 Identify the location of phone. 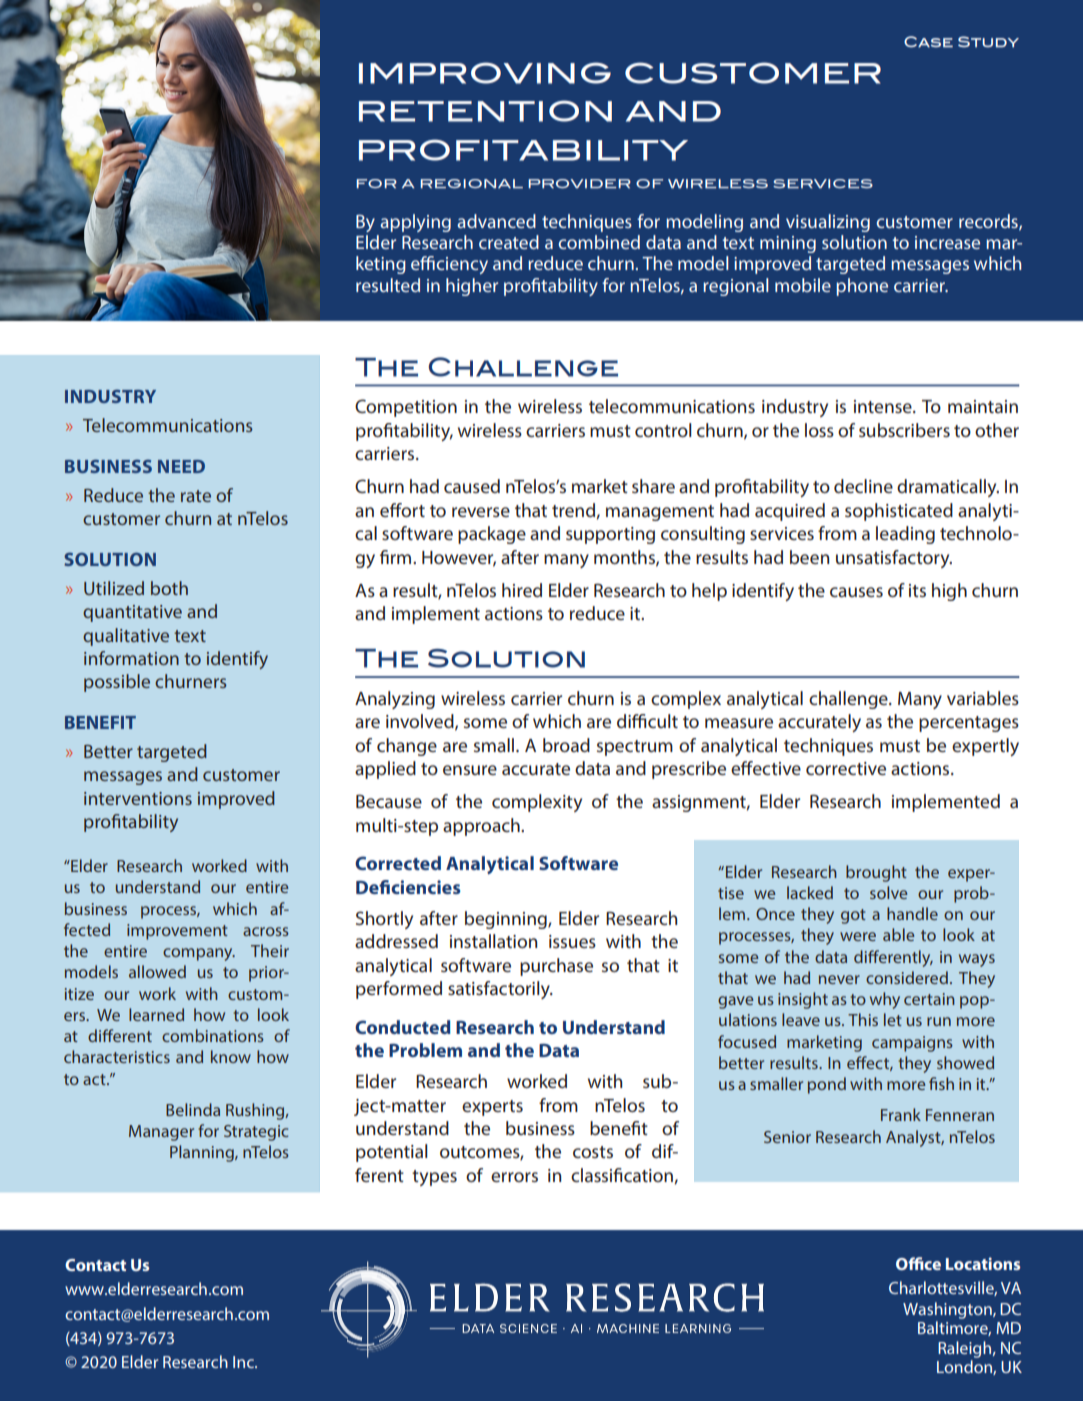
(862, 287).
